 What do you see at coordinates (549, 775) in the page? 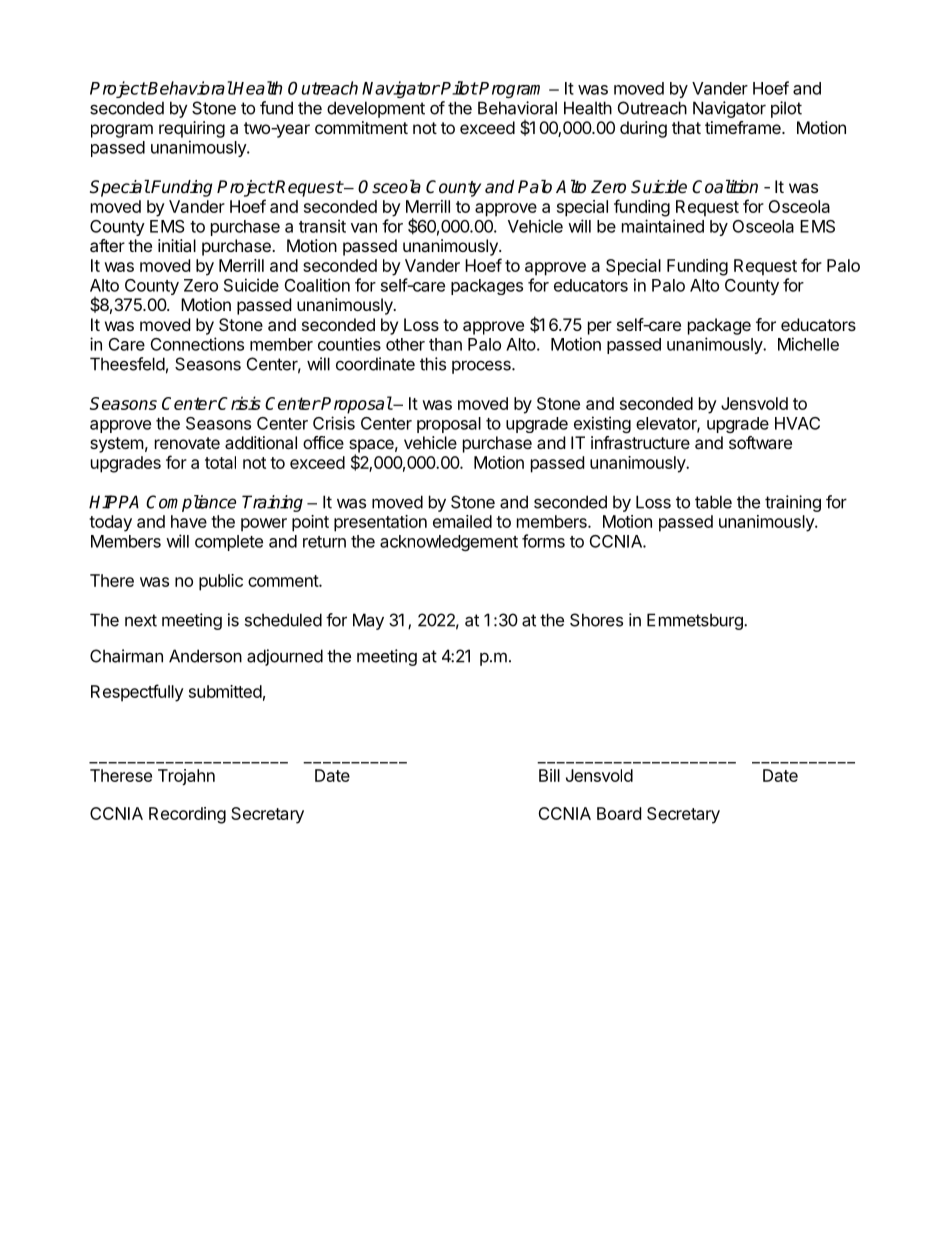
I see `Bill` at bounding box center [549, 775].
